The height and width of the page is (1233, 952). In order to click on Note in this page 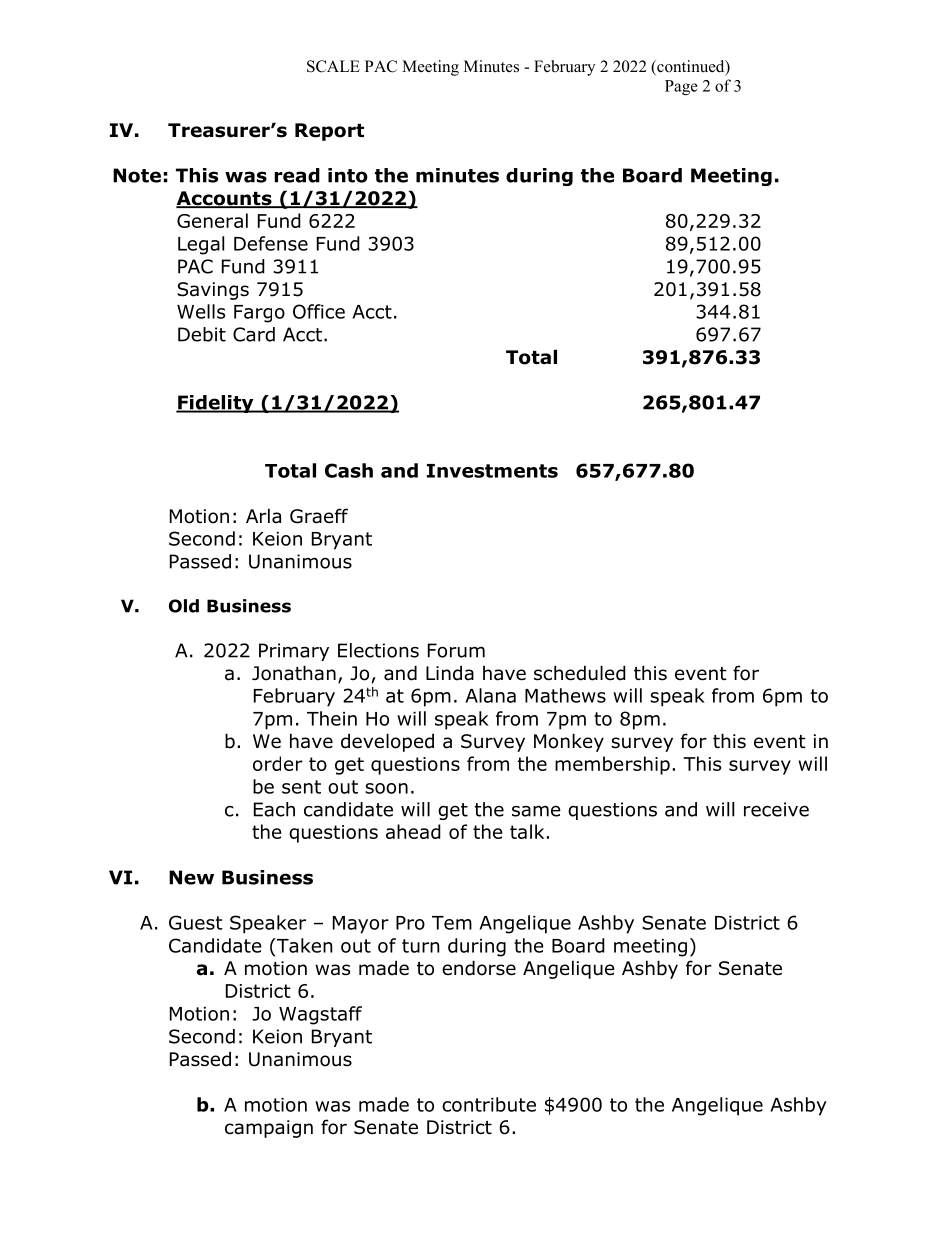, I will do `click(137, 175)`.
